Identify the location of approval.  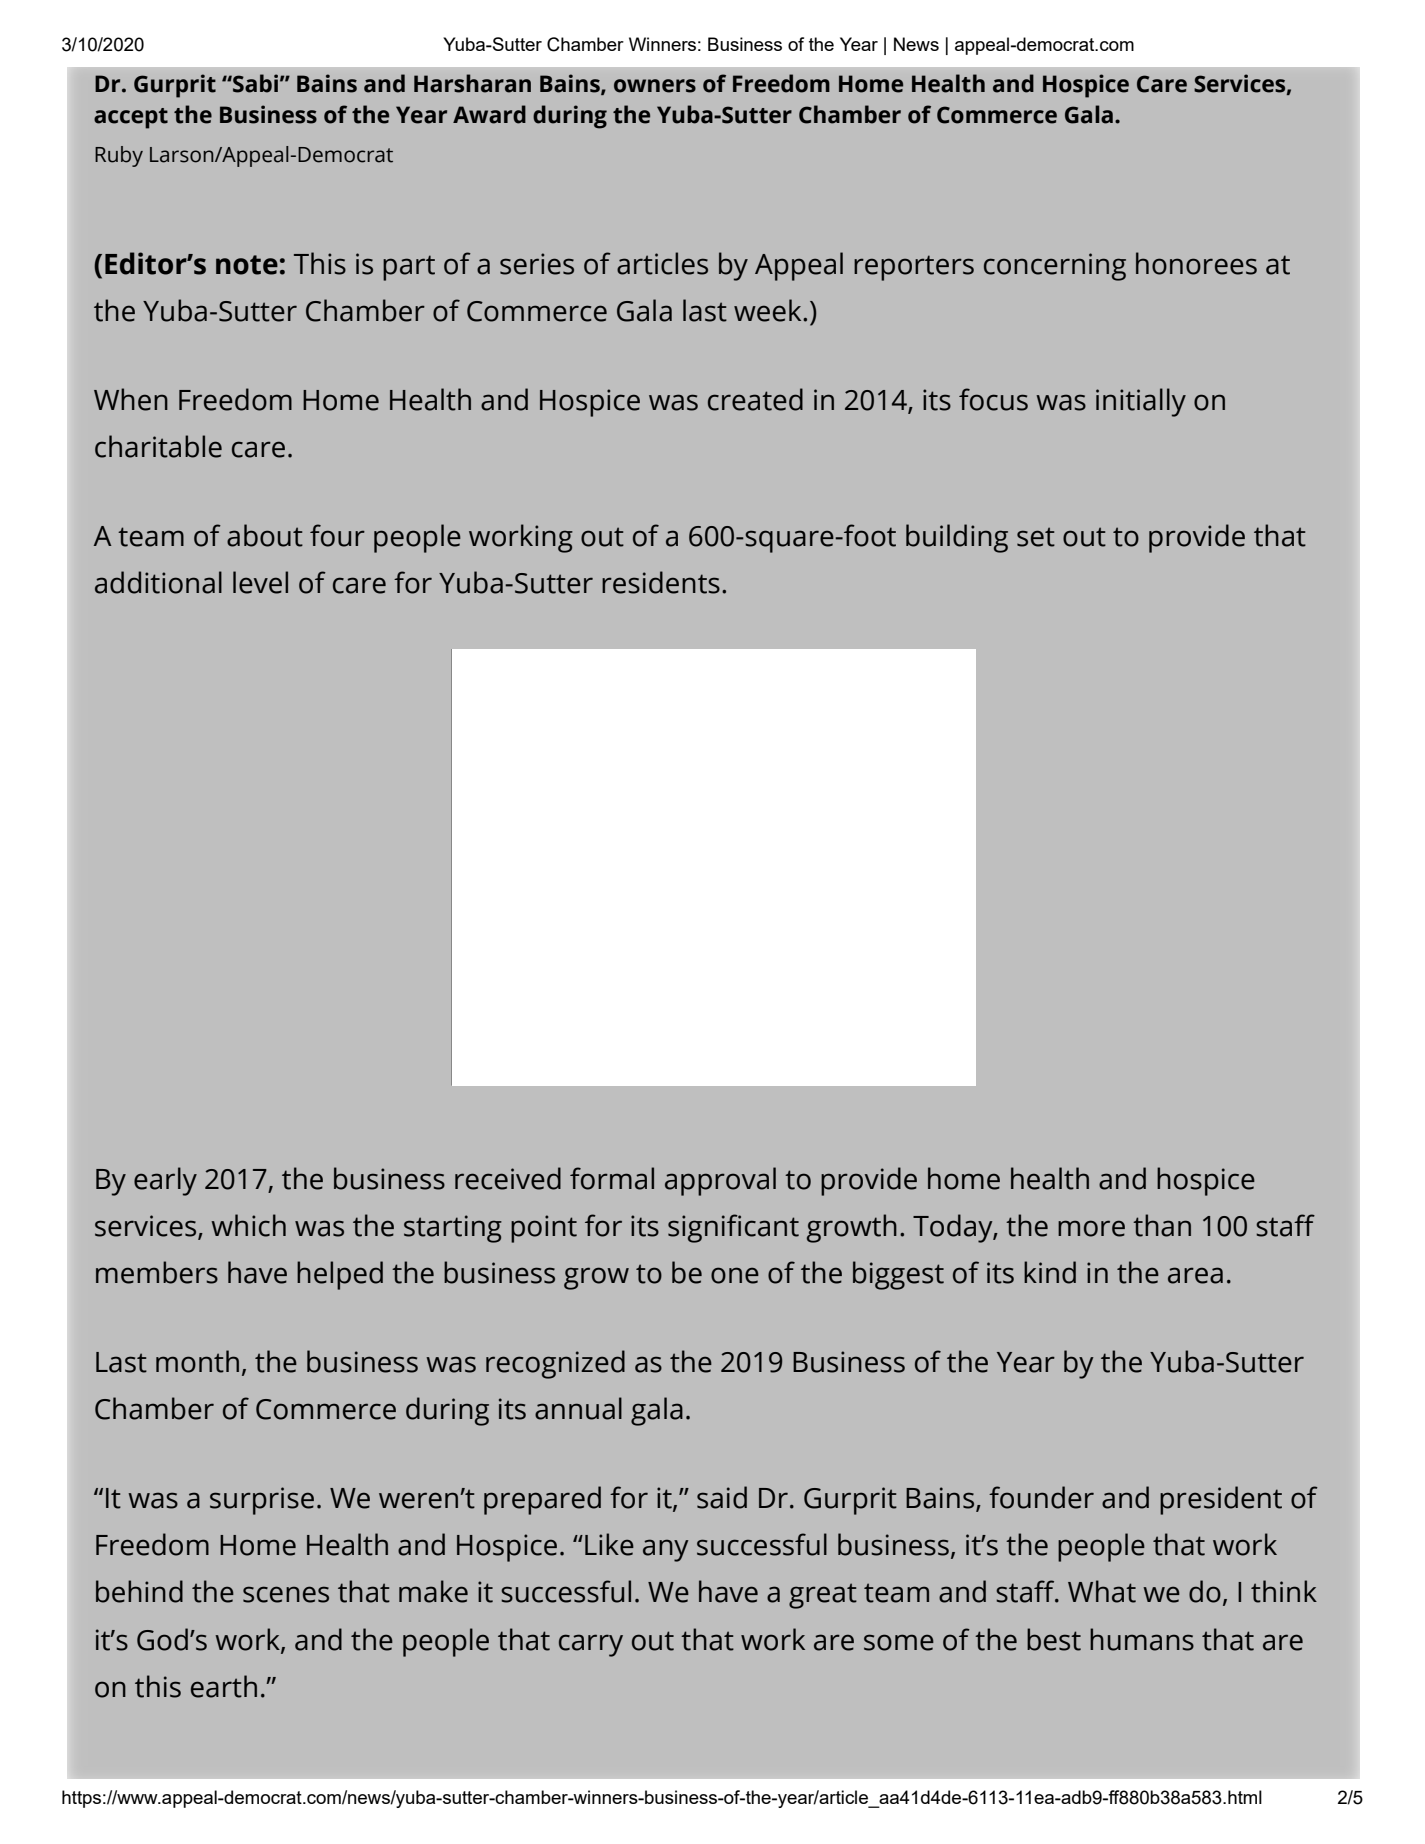
(720, 1181).
